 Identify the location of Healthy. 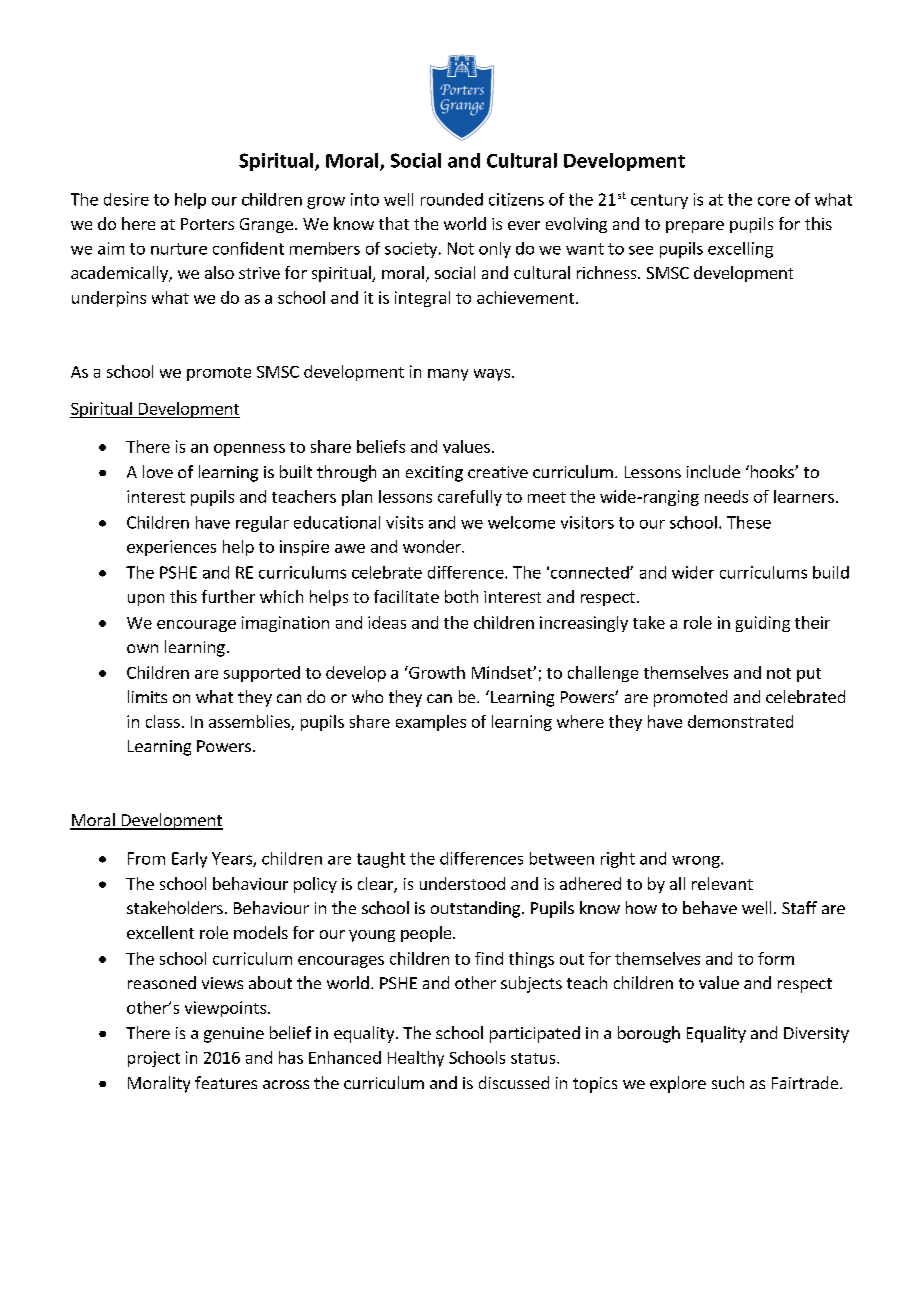
(416, 1059).
